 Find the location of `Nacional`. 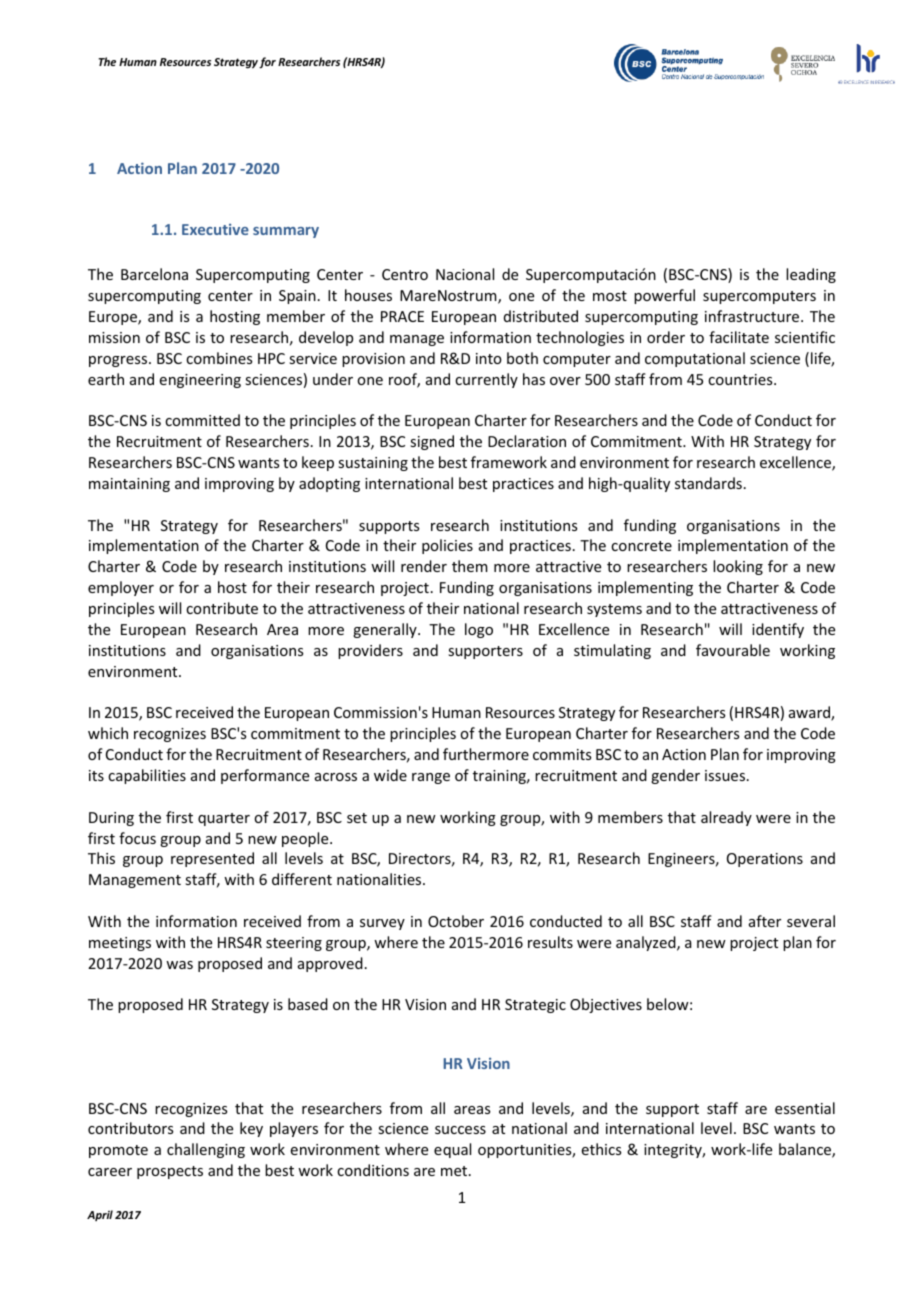

Nacional is located at coordinates (465, 274).
